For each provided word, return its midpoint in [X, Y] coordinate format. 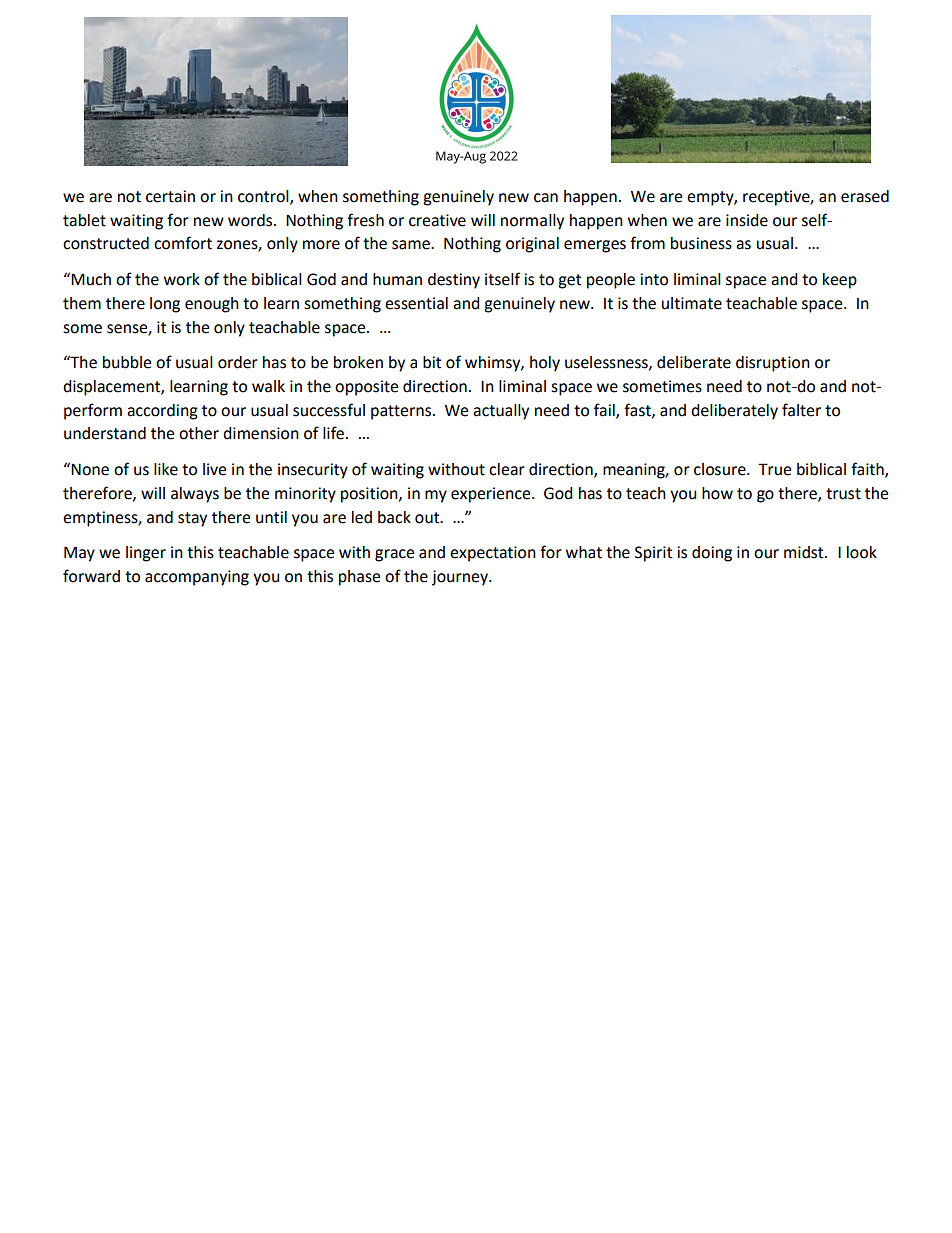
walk [268, 386]
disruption [773, 364]
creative [437, 220]
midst [805, 552]
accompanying [197, 578]
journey [461, 578]
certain [170, 196]
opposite [366, 388]
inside [747, 220]
